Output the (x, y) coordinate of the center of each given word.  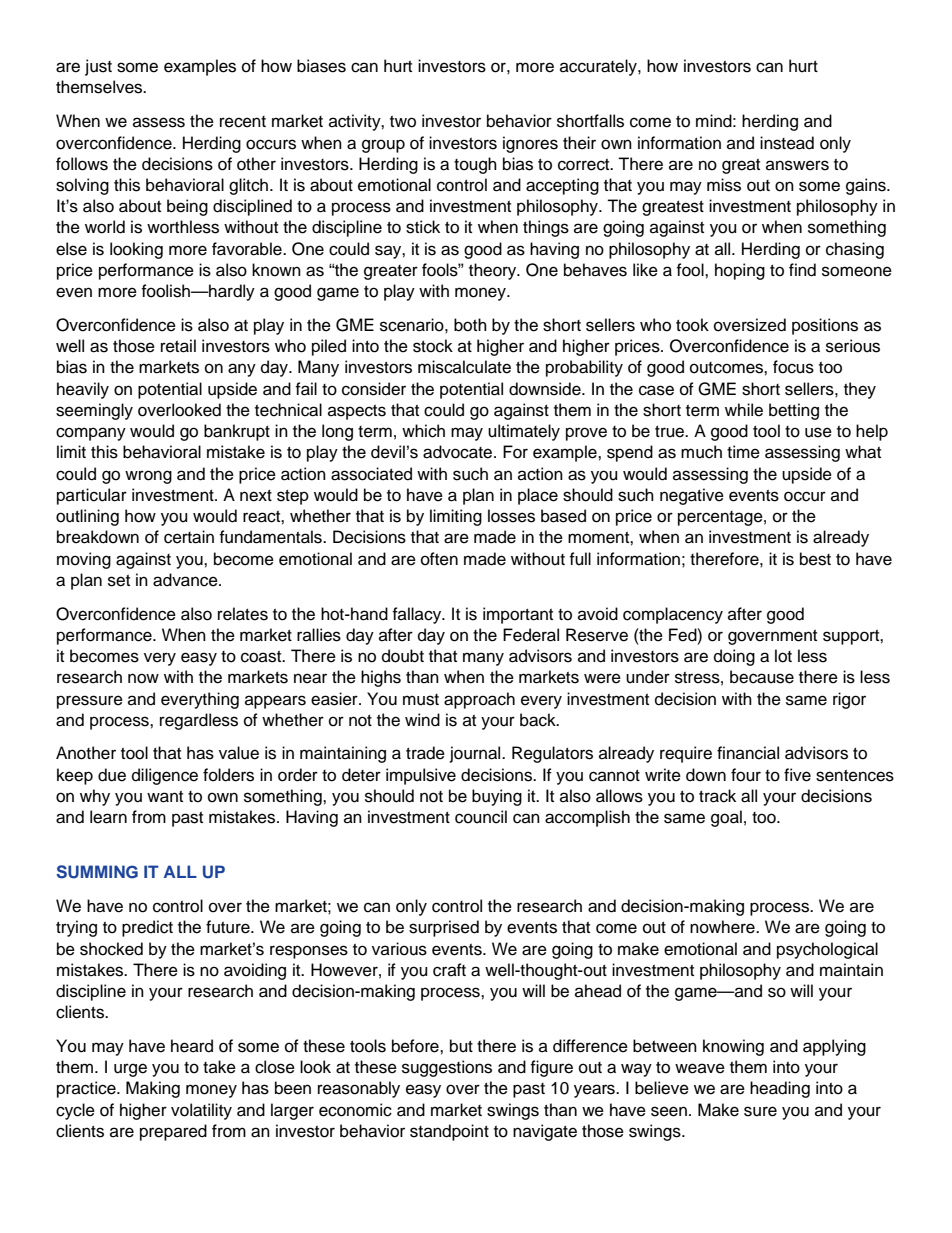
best (815, 559)
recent (243, 122)
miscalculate (464, 367)
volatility (201, 1111)
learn (108, 817)
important (518, 615)
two (403, 122)
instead (787, 143)
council (481, 817)
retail (178, 346)
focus (793, 367)
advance (186, 580)
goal (726, 818)
